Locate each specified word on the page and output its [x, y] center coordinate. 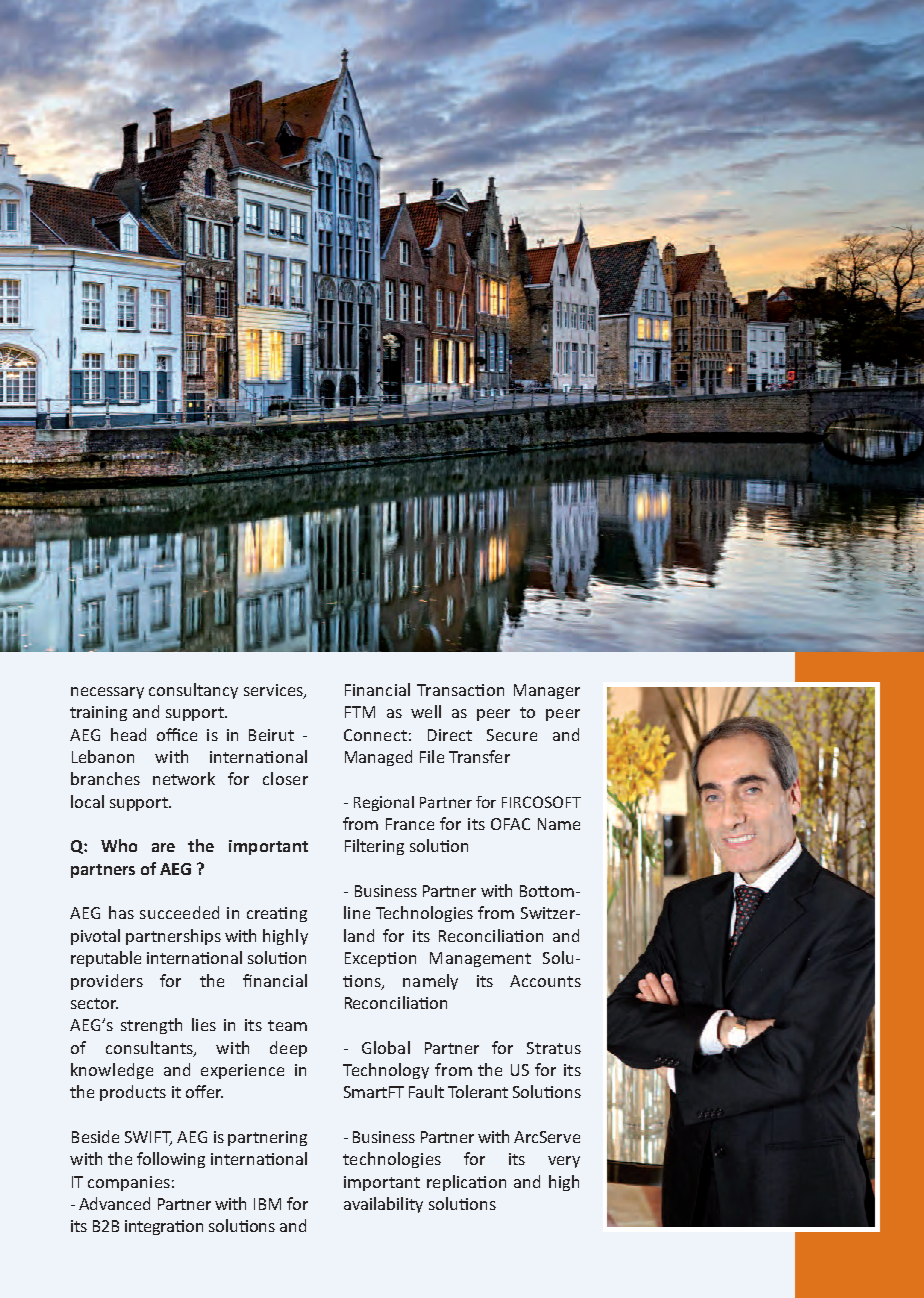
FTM [360, 712]
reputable [106, 959]
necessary [107, 693]
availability [383, 1205]
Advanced [114, 1203]
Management [480, 959]
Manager [547, 691]
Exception [380, 959]
